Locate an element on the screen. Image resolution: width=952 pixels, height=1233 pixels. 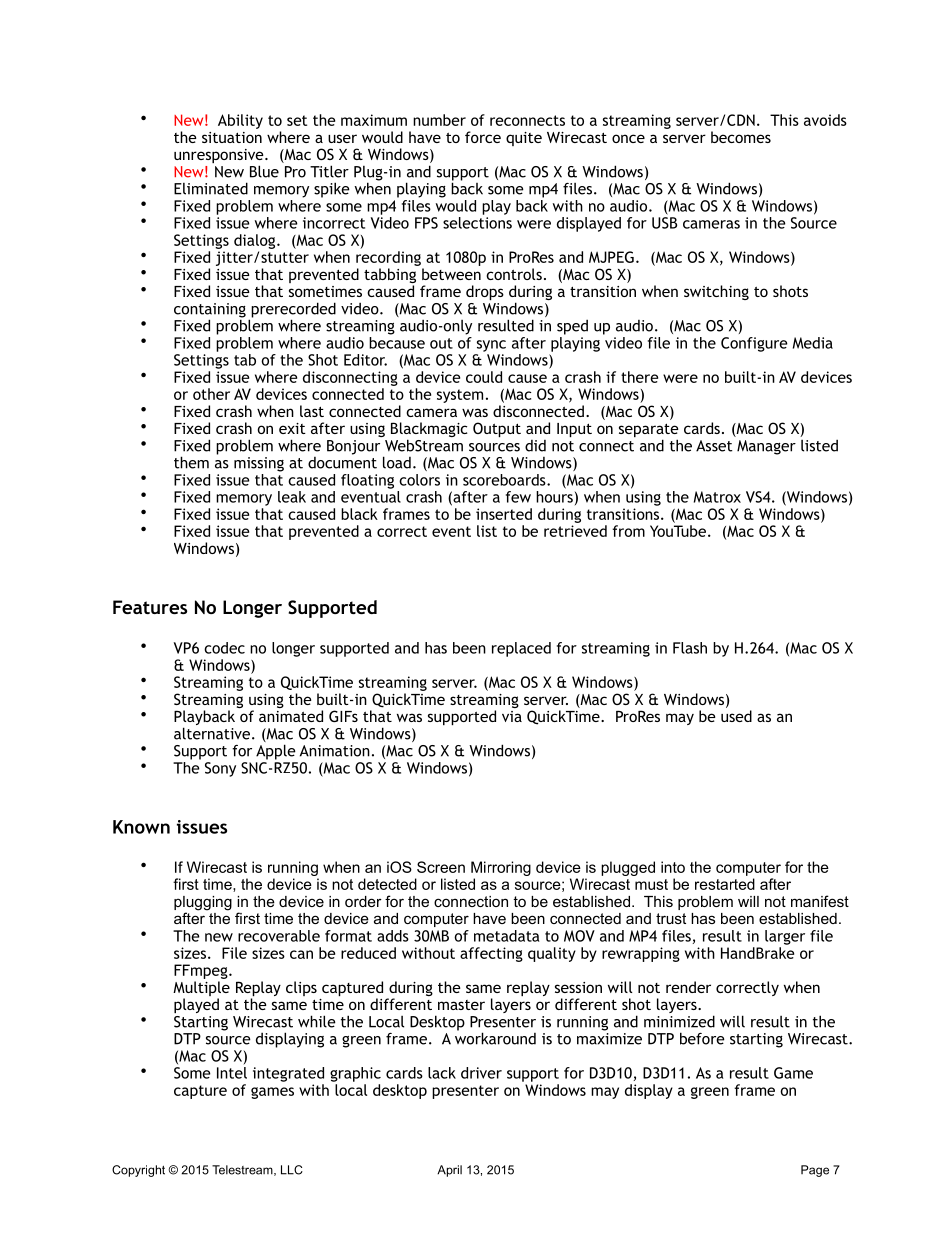
restarted is located at coordinates (725, 884).
